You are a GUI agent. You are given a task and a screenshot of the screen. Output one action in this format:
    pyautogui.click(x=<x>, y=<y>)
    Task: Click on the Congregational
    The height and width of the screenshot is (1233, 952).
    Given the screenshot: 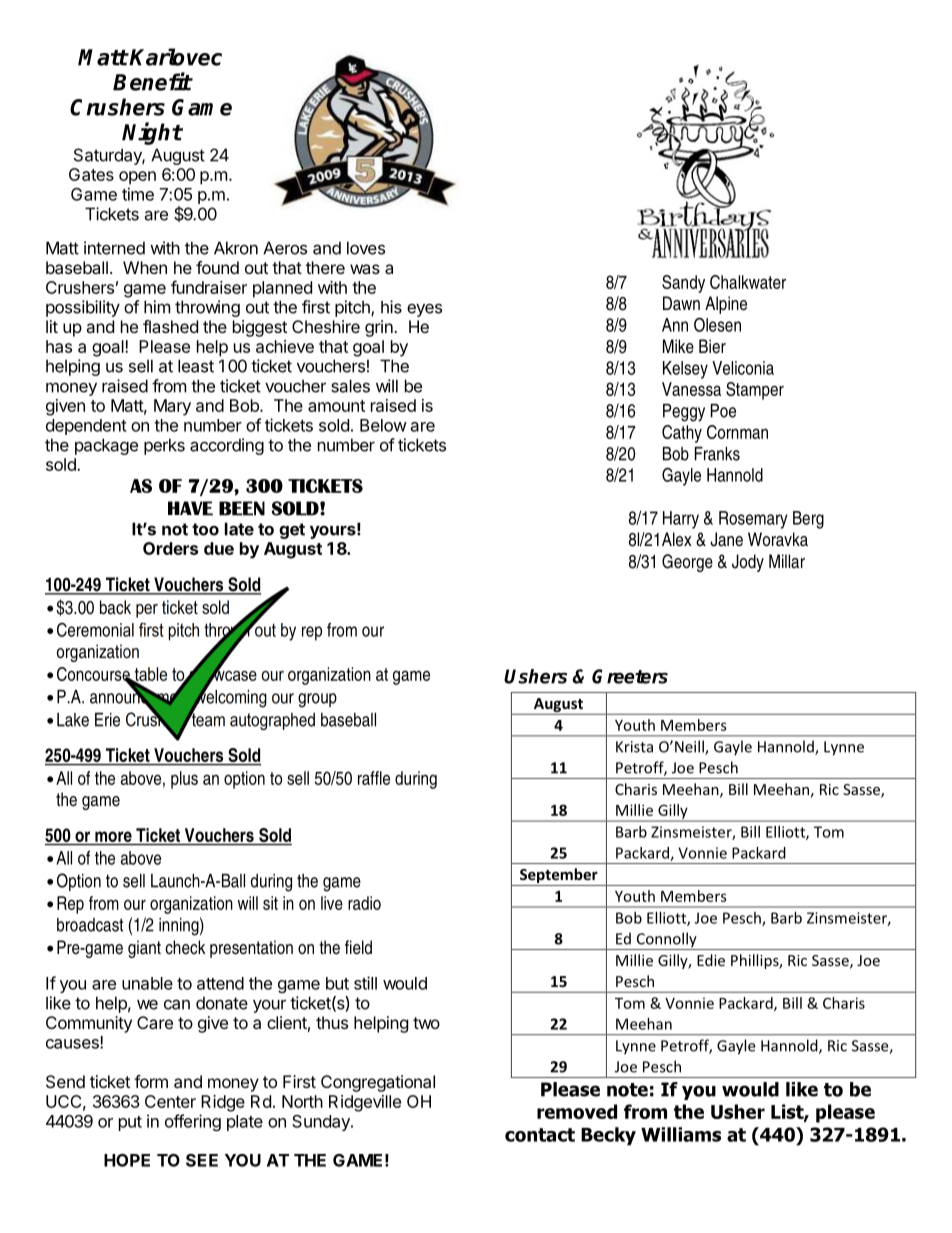 What is the action you would take?
    pyautogui.click(x=378, y=1083)
